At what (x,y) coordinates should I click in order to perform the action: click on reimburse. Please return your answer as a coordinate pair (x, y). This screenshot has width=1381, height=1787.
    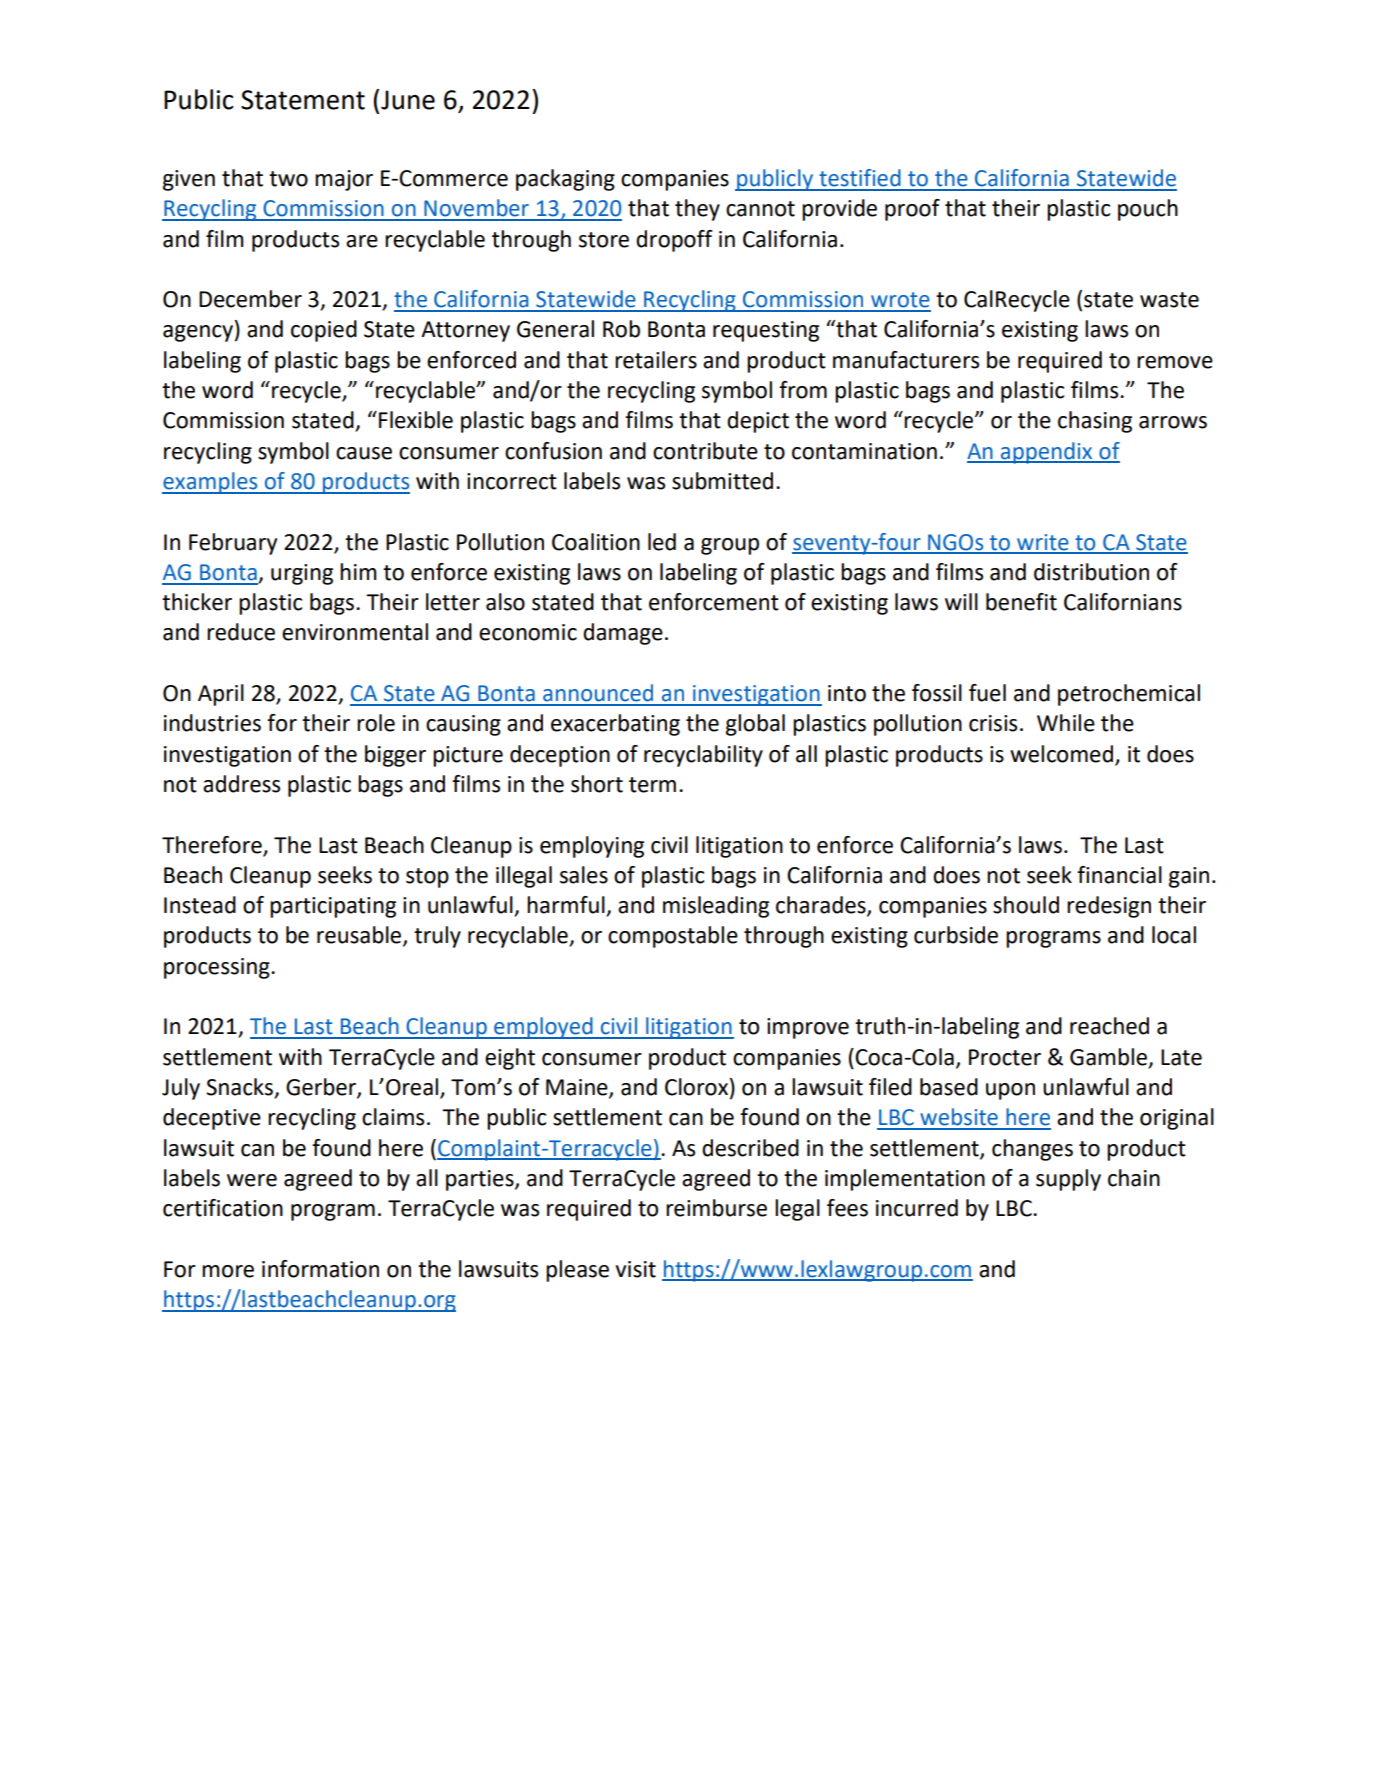
    Looking at the image, I should click on (716, 1208).
